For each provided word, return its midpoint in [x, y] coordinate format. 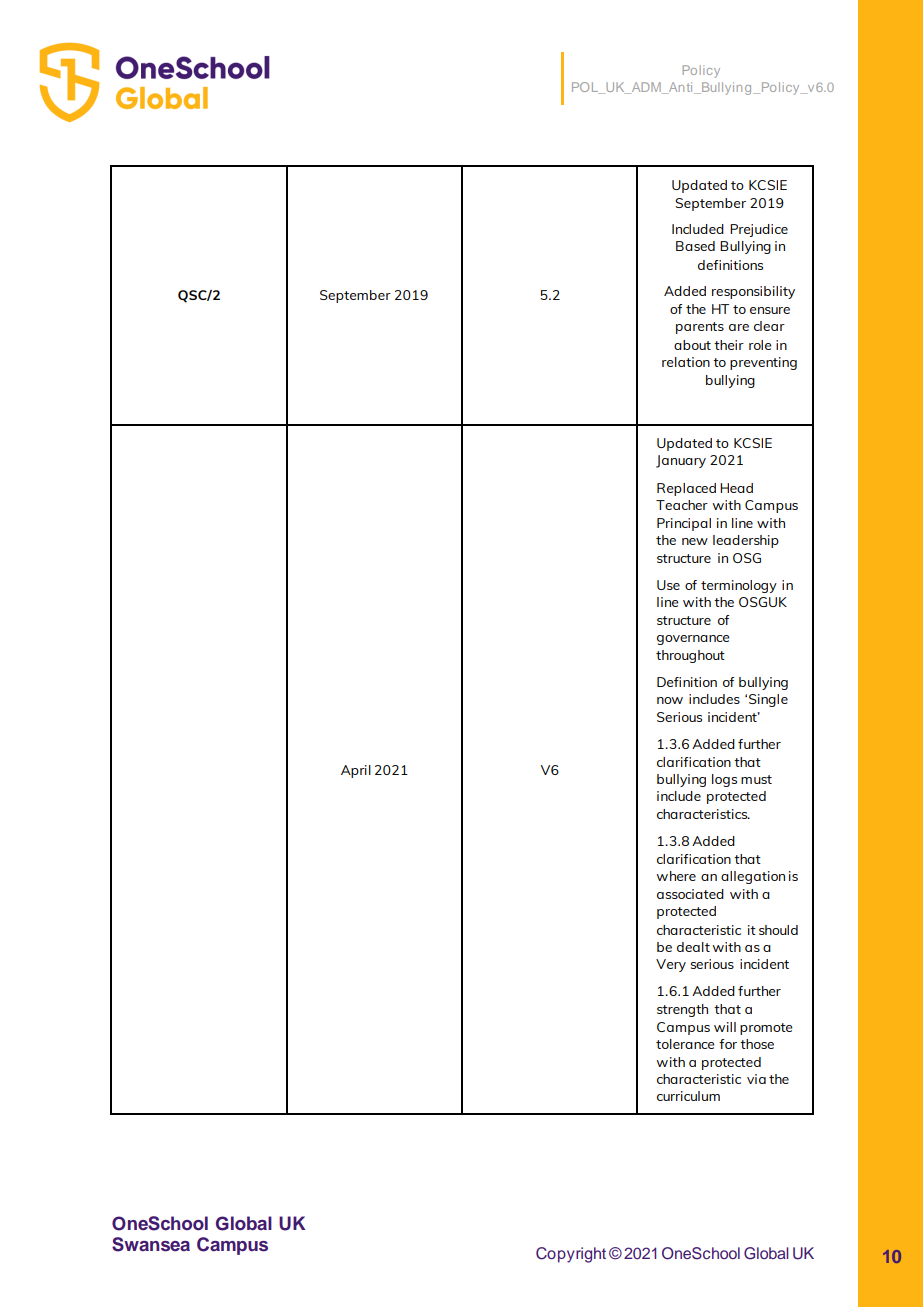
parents [700, 328]
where [676, 876]
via [756, 1079]
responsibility [753, 292]
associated [690, 894]
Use [668, 585]
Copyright [571, 1255]
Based [695, 246]
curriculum [688, 1096]
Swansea [151, 1244]
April [356, 771]
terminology [739, 586]
